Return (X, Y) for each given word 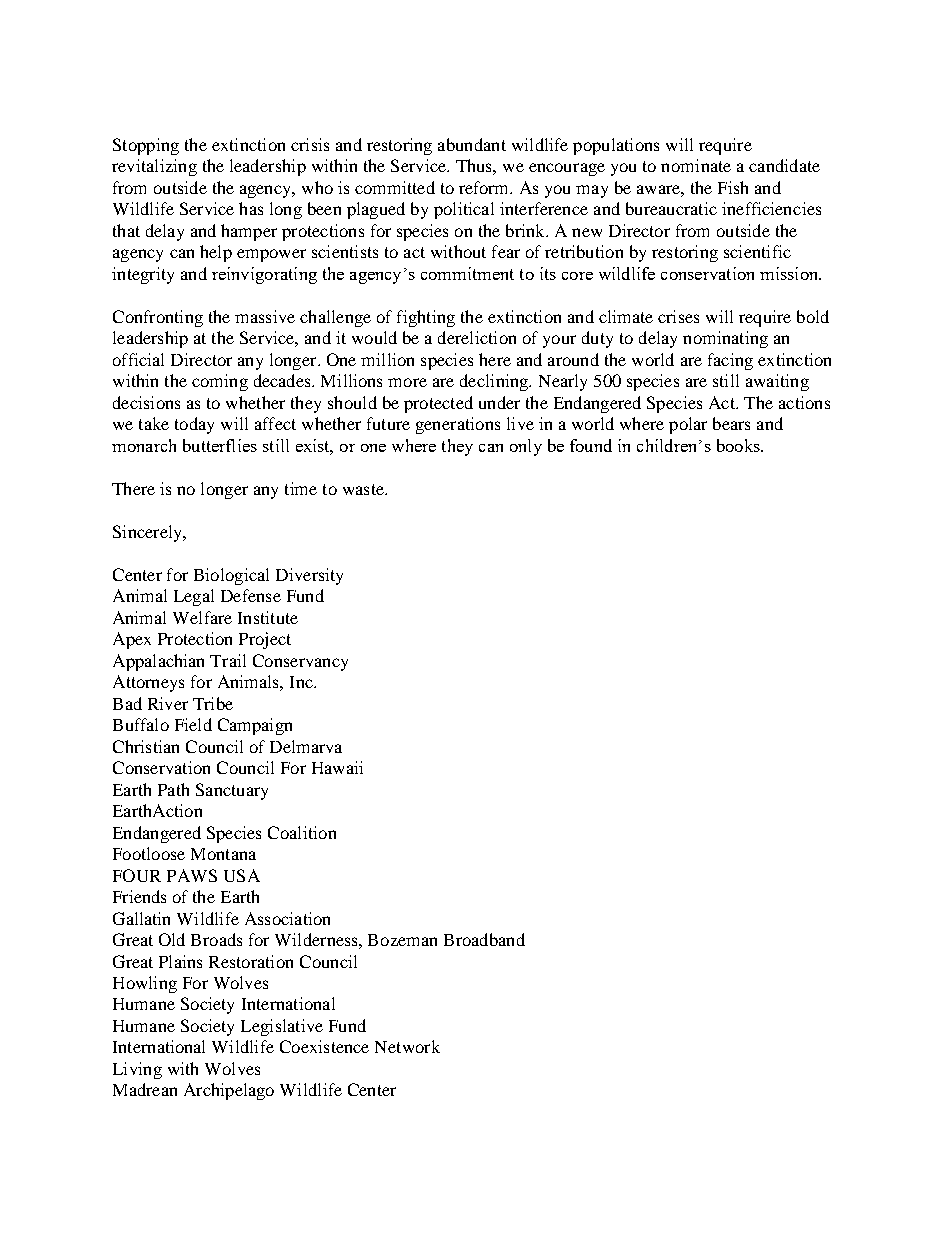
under (499, 402)
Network (407, 1046)
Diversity (309, 576)
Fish (733, 187)
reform (485, 187)
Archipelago (229, 1091)
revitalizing (154, 167)
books (739, 445)
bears (731, 423)
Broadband (484, 939)
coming (220, 382)
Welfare (202, 617)
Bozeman (402, 940)
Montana (223, 854)
